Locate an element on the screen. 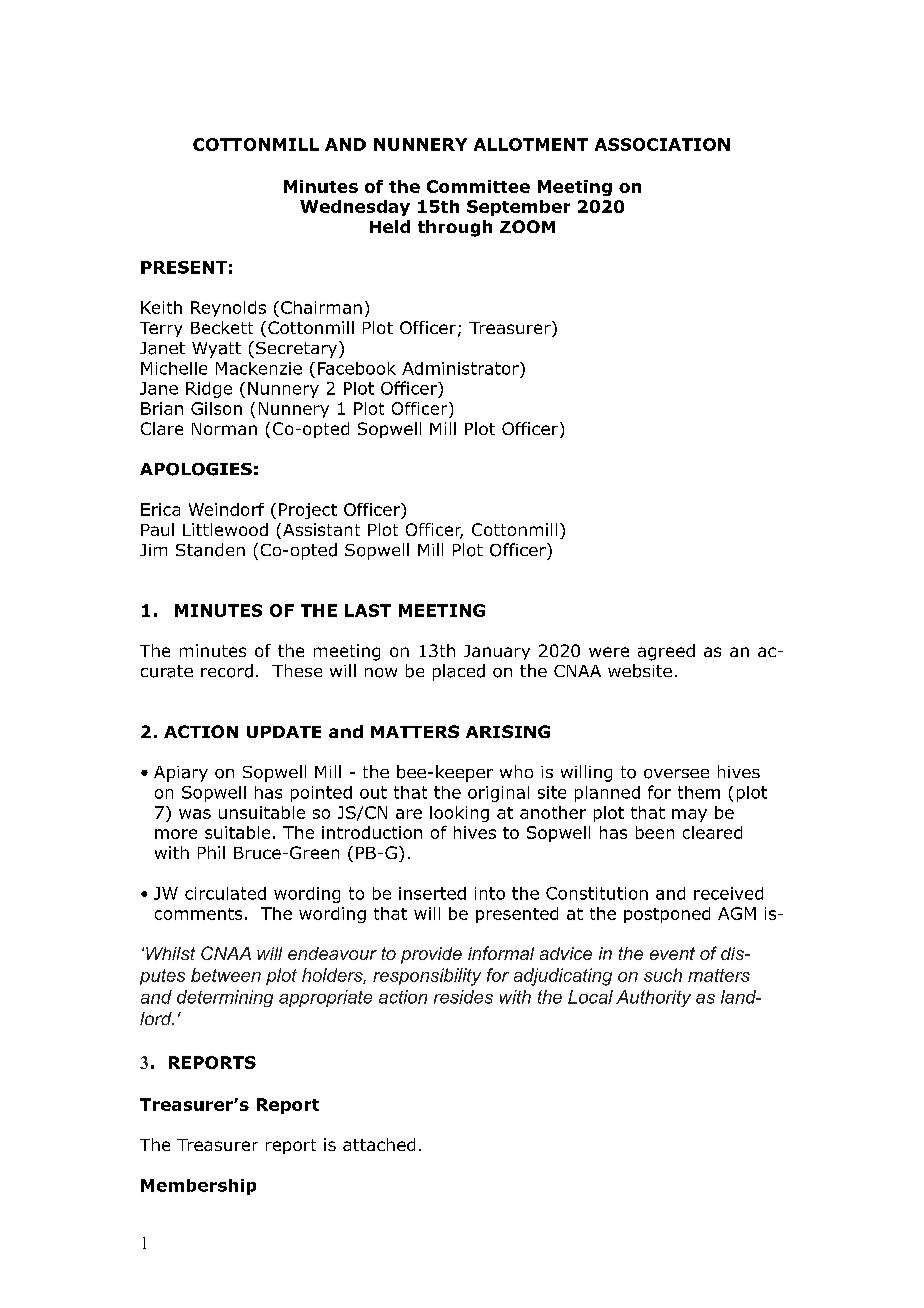 The width and height of the screenshot is (924, 1308). postponed is located at coordinates (667, 915).
